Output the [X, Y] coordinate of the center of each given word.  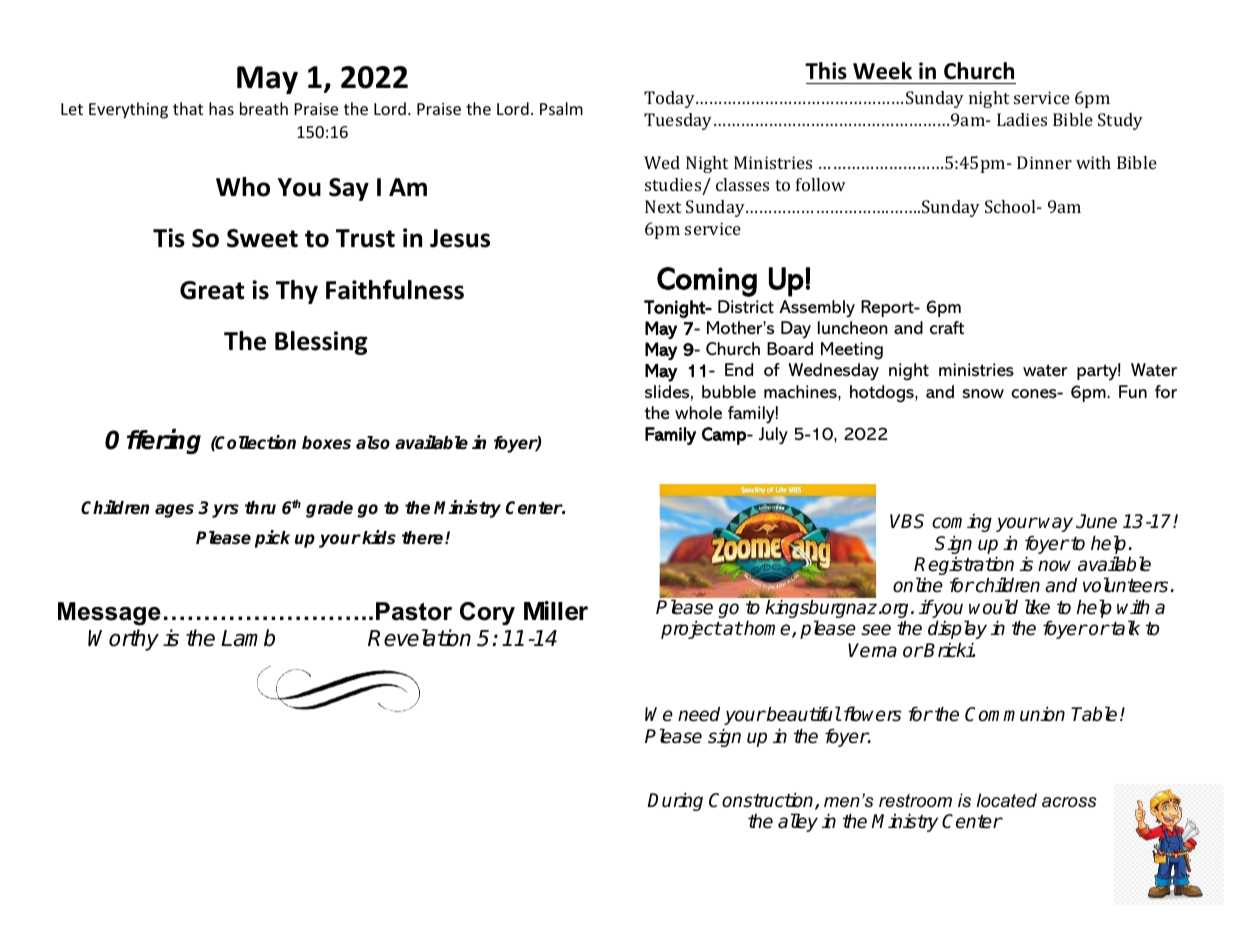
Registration [964, 567]
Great [212, 290]
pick [272, 539]
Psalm [561, 108]
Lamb [248, 638]
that [188, 108]
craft [947, 328]
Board [790, 348]
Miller [556, 611]
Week [882, 71]
